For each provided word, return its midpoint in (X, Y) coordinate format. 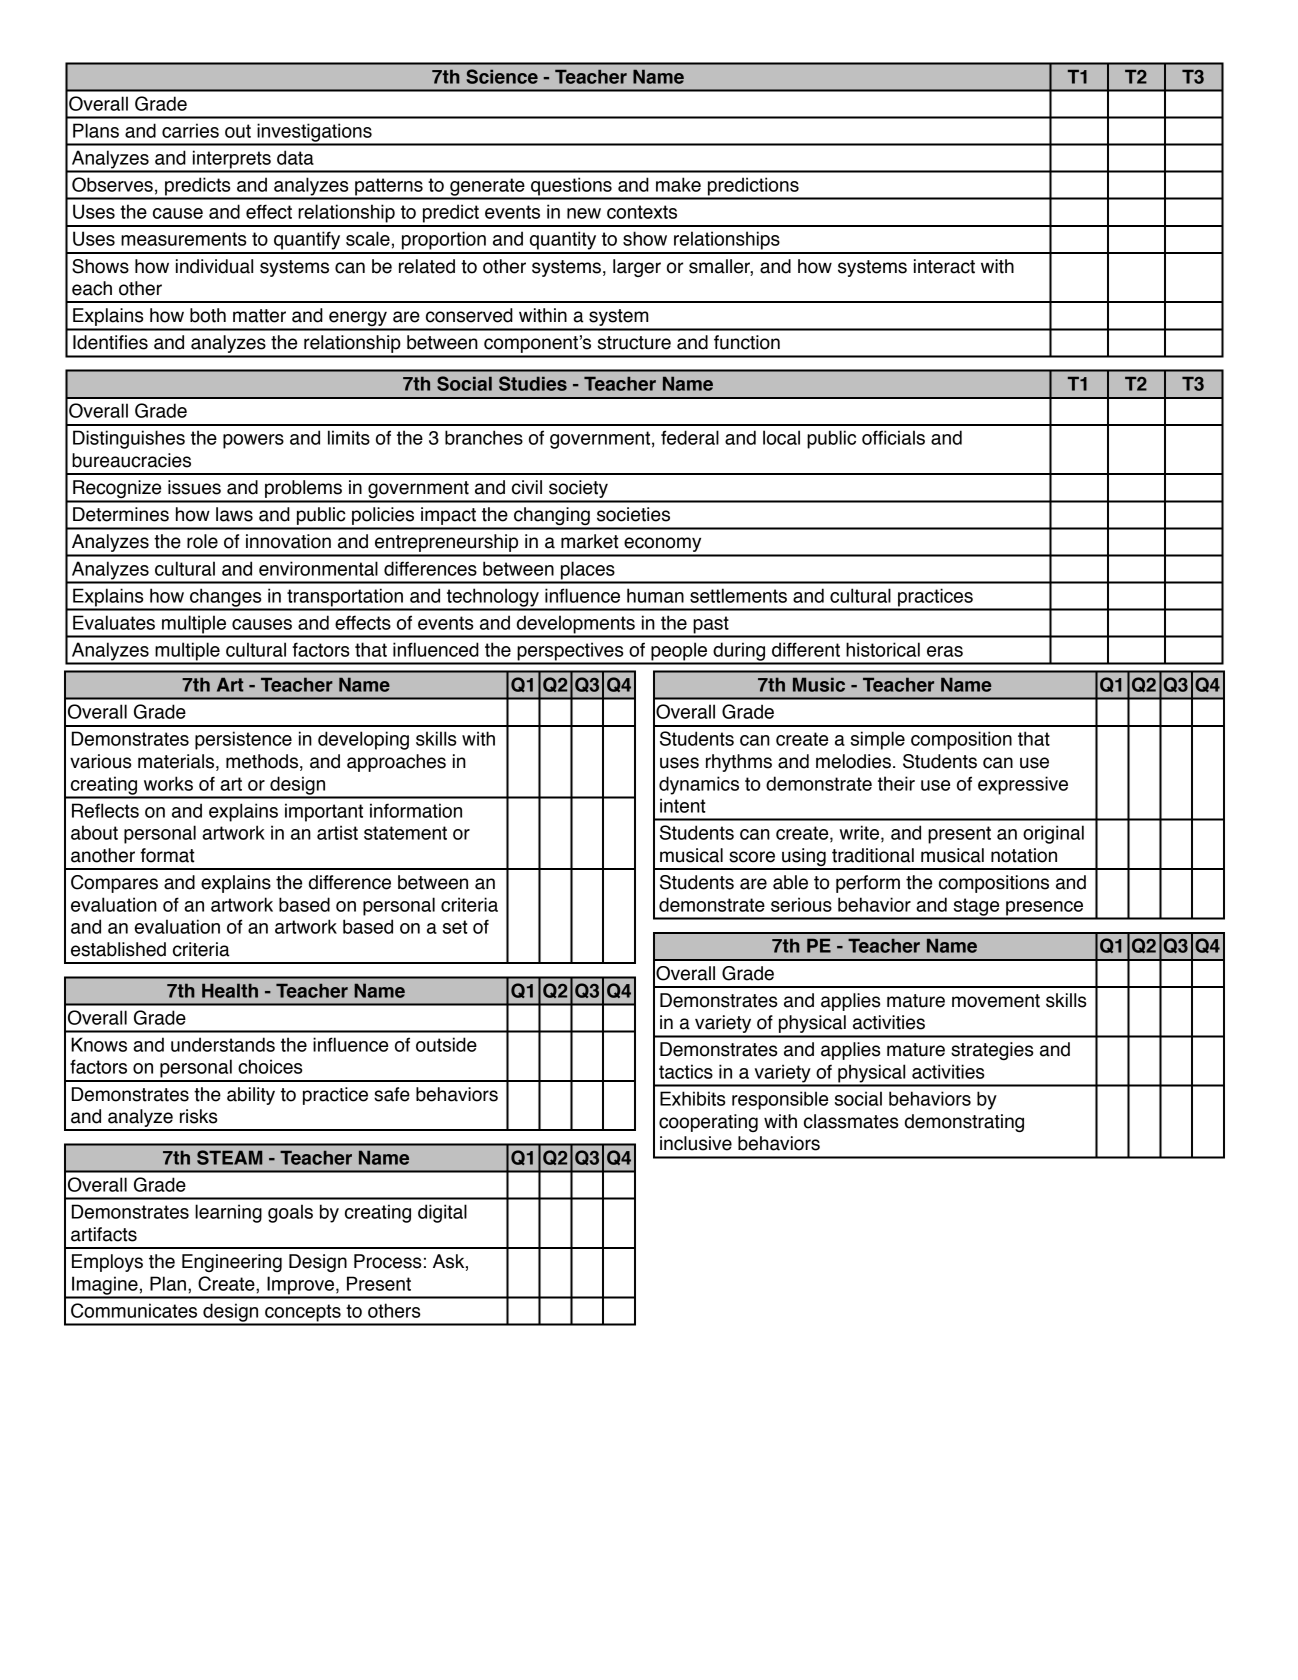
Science (502, 76)
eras (945, 651)
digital (442, 1213)
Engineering (232, 1263)
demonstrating (964, 1123)
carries (190, 130)
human (655, 595)
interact (944, 266)
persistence (243, 740)
